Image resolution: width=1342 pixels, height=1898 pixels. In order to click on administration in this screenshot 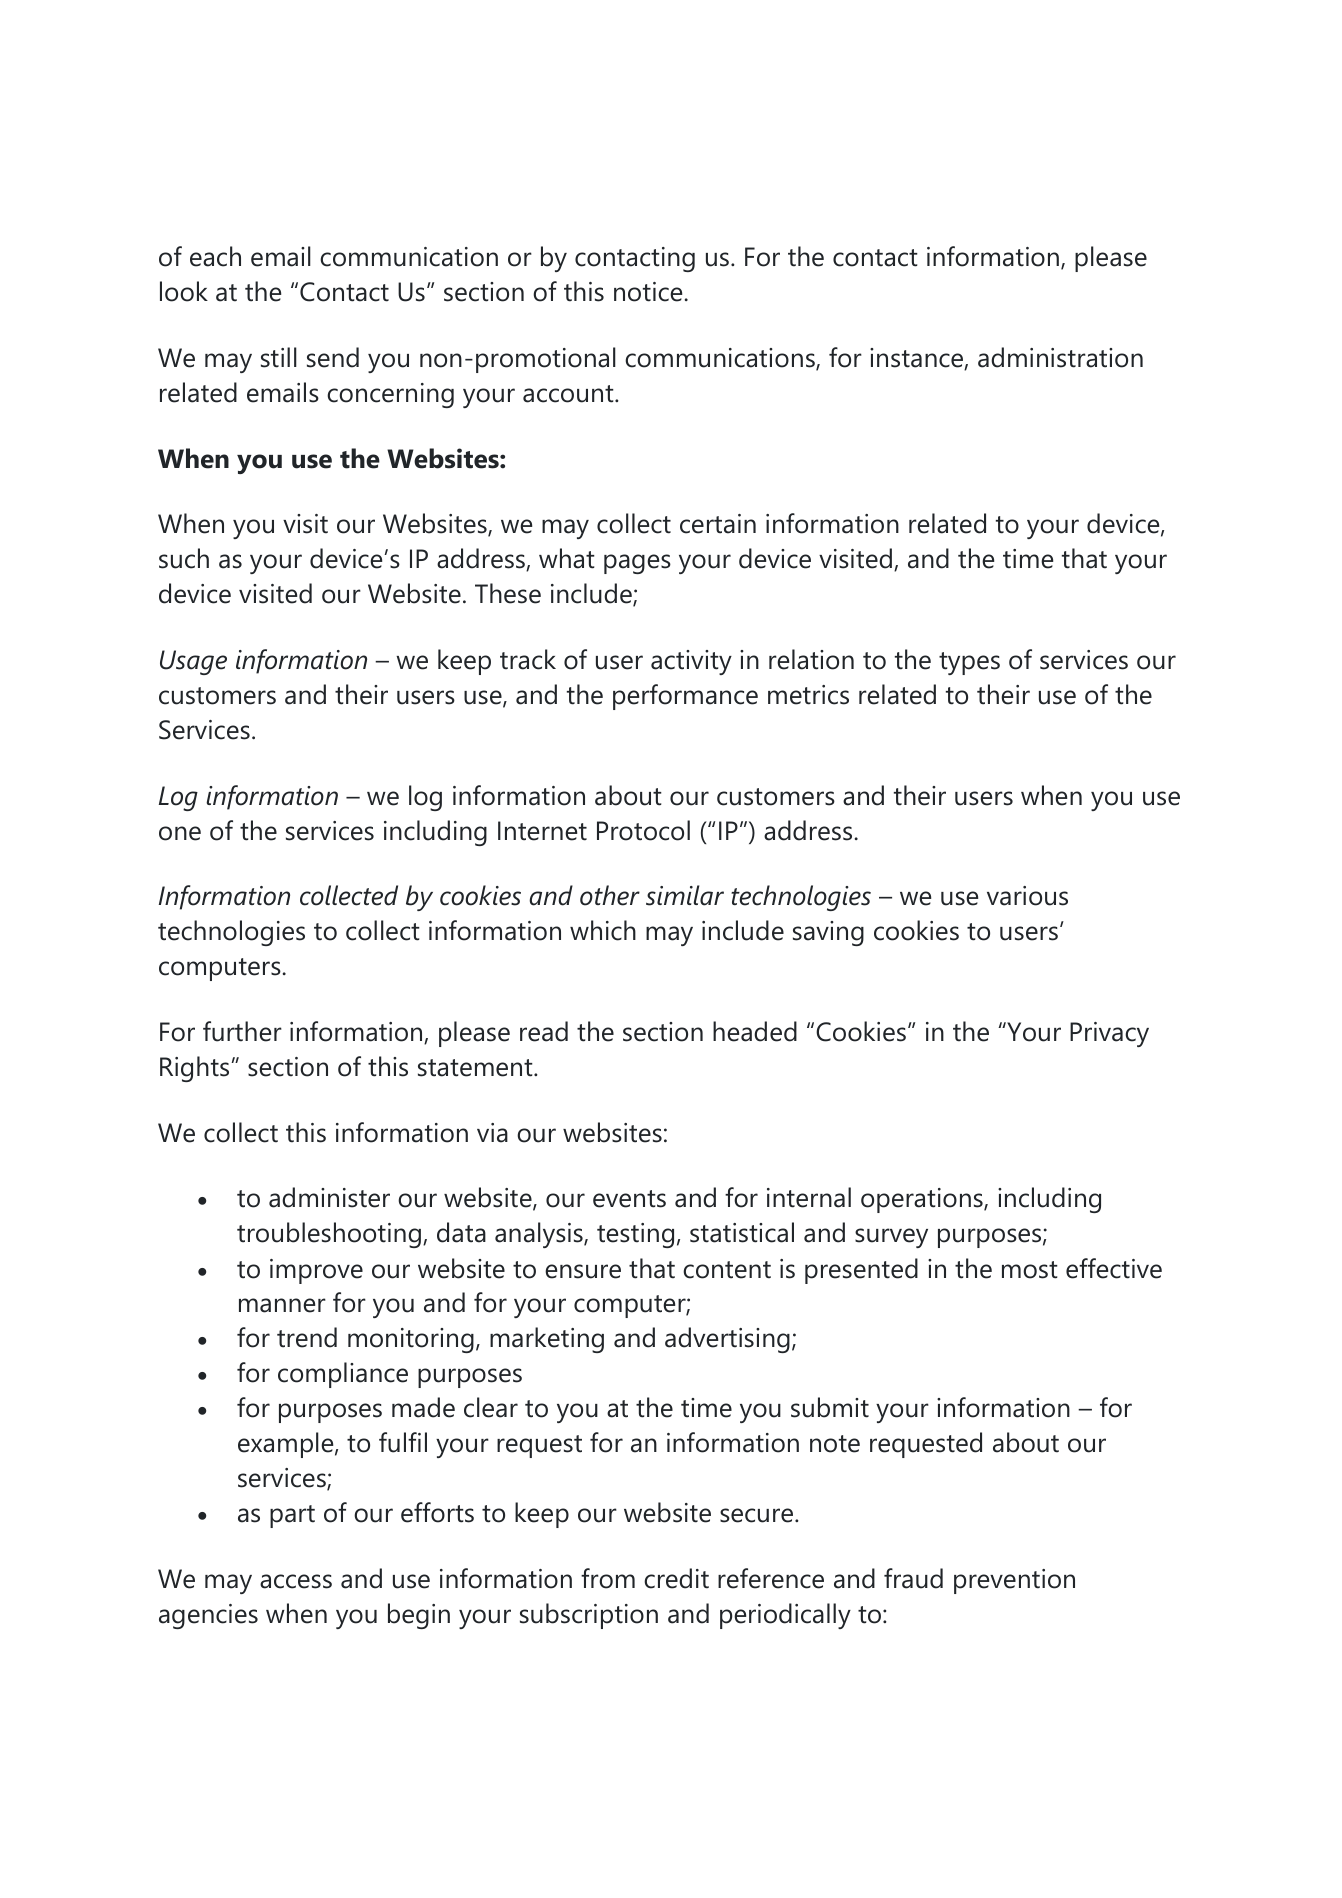, I will do `click(1060, 357)`.
